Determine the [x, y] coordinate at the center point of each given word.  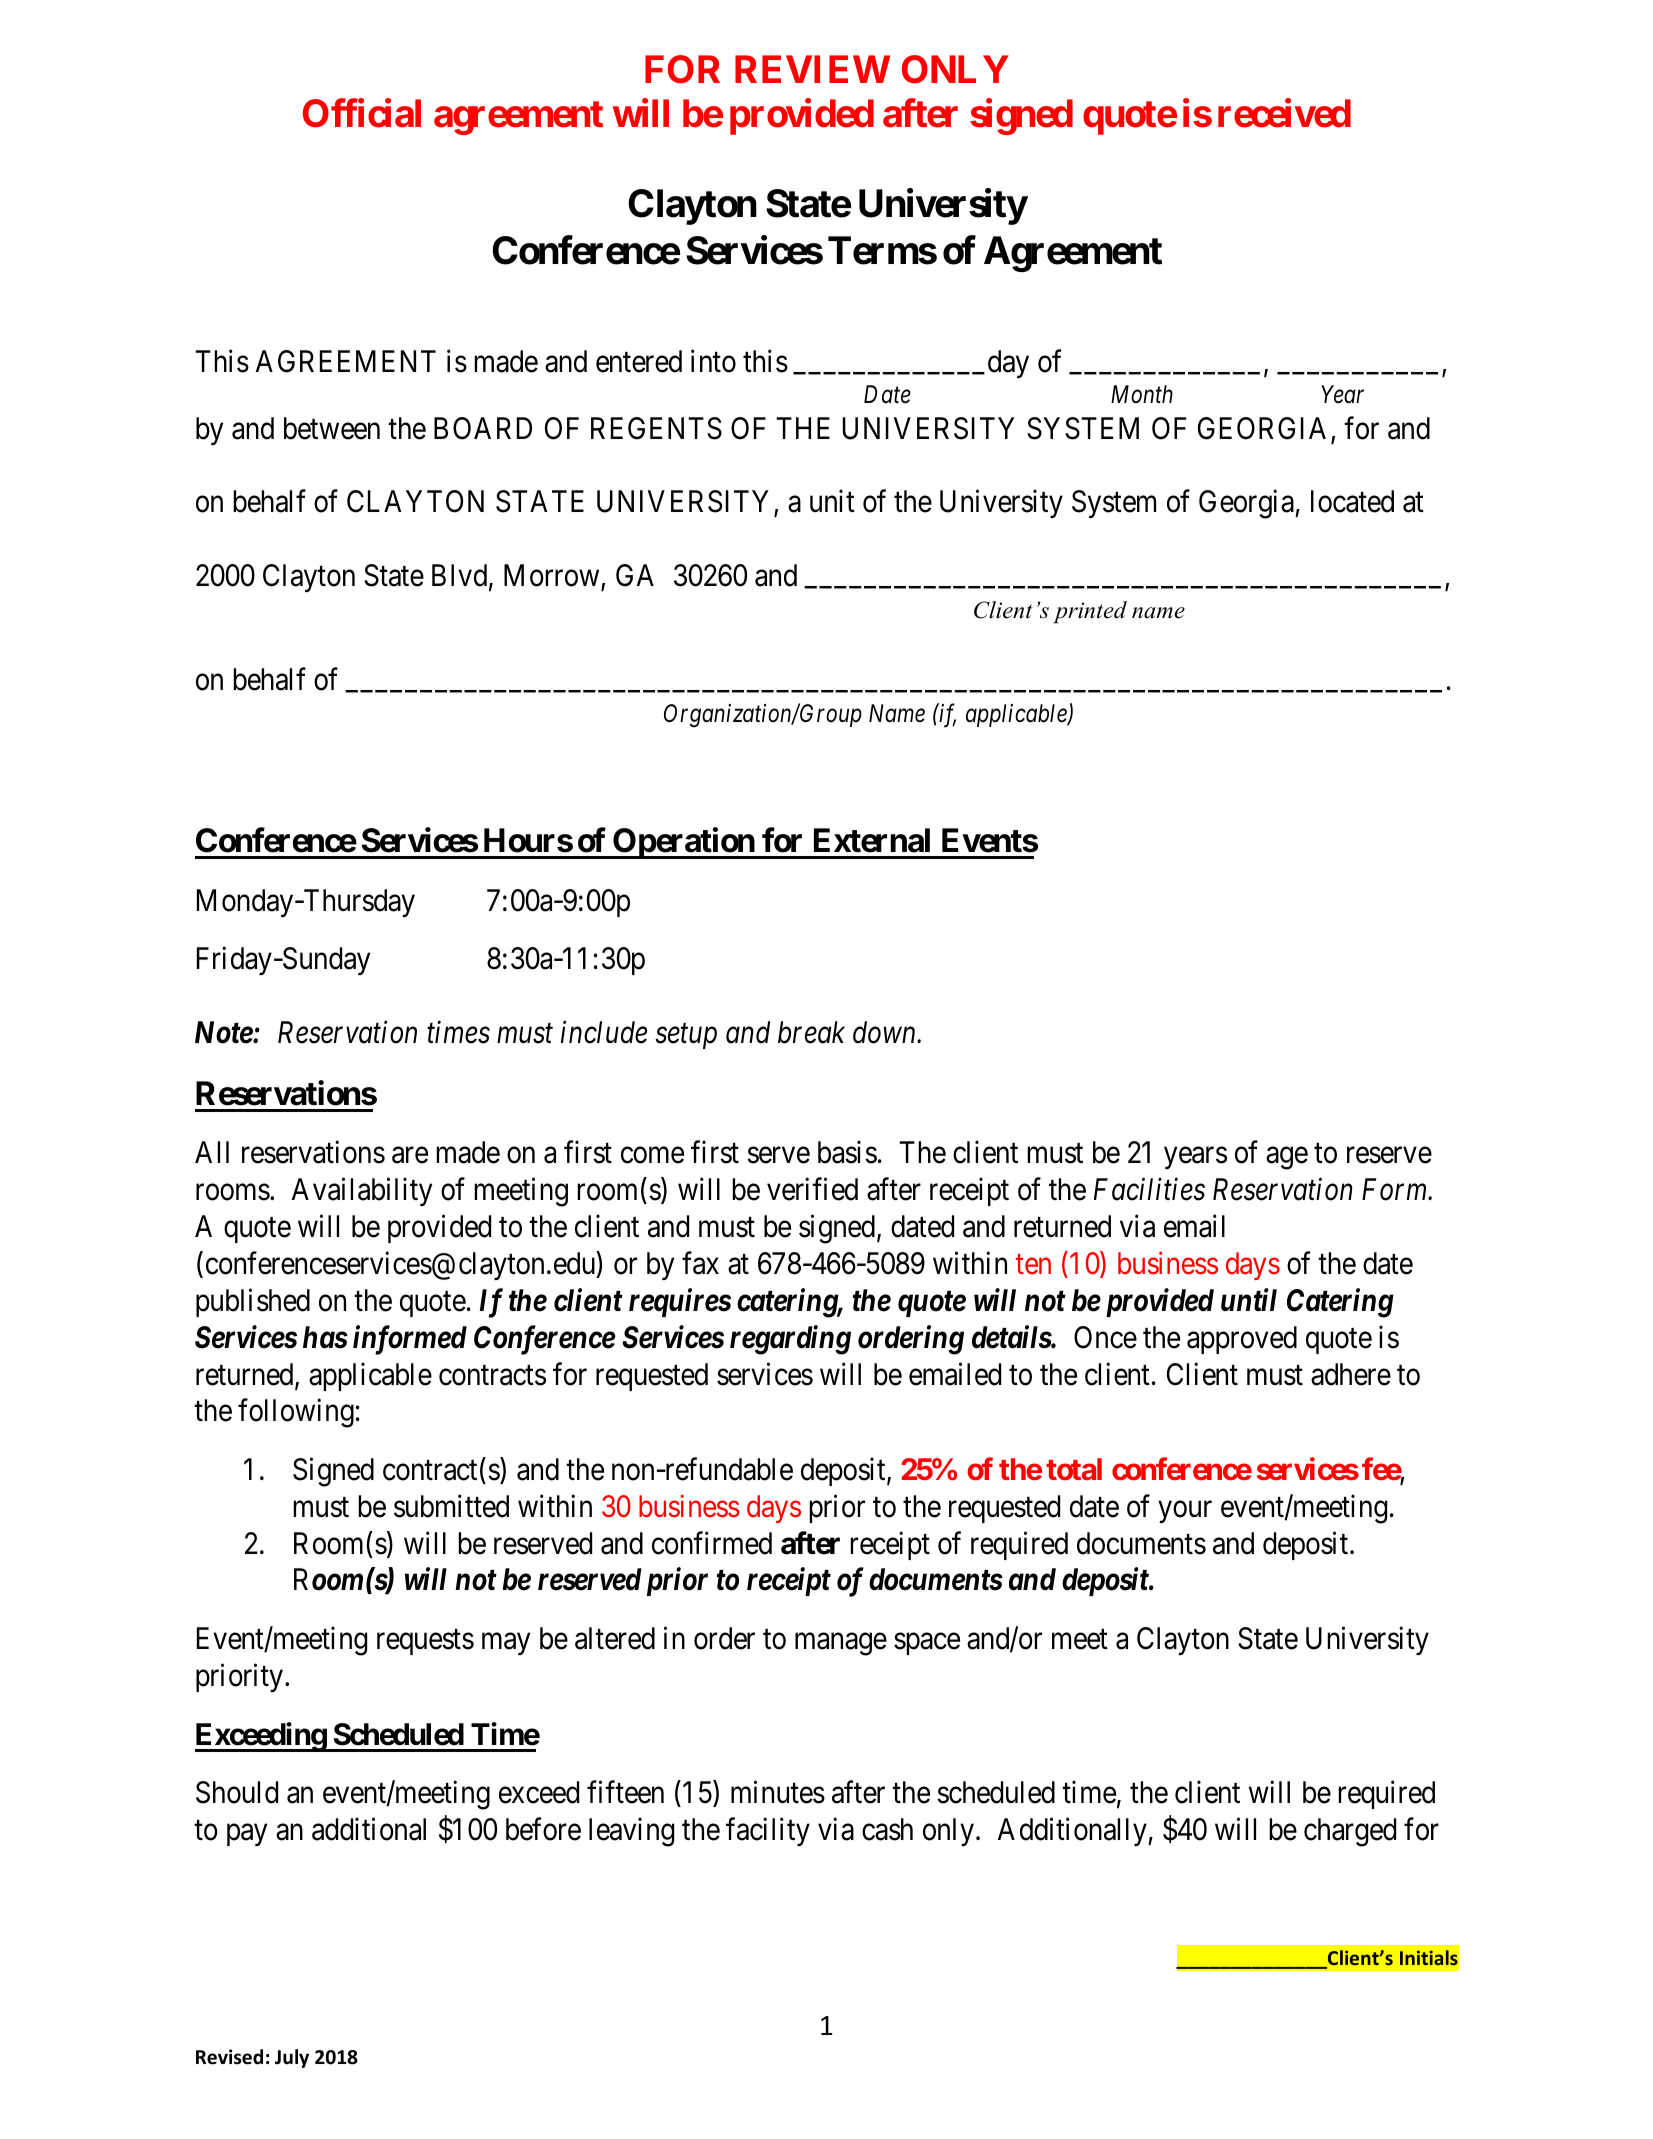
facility [768, 1832]
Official [362, 113]
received [1284, 113]
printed [1090, 612]
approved [1242, 1340]
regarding [790, 1340]
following [296, 1413]
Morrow [553, 577]
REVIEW [812, 69]
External [872, 840]
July [292, 2058]
